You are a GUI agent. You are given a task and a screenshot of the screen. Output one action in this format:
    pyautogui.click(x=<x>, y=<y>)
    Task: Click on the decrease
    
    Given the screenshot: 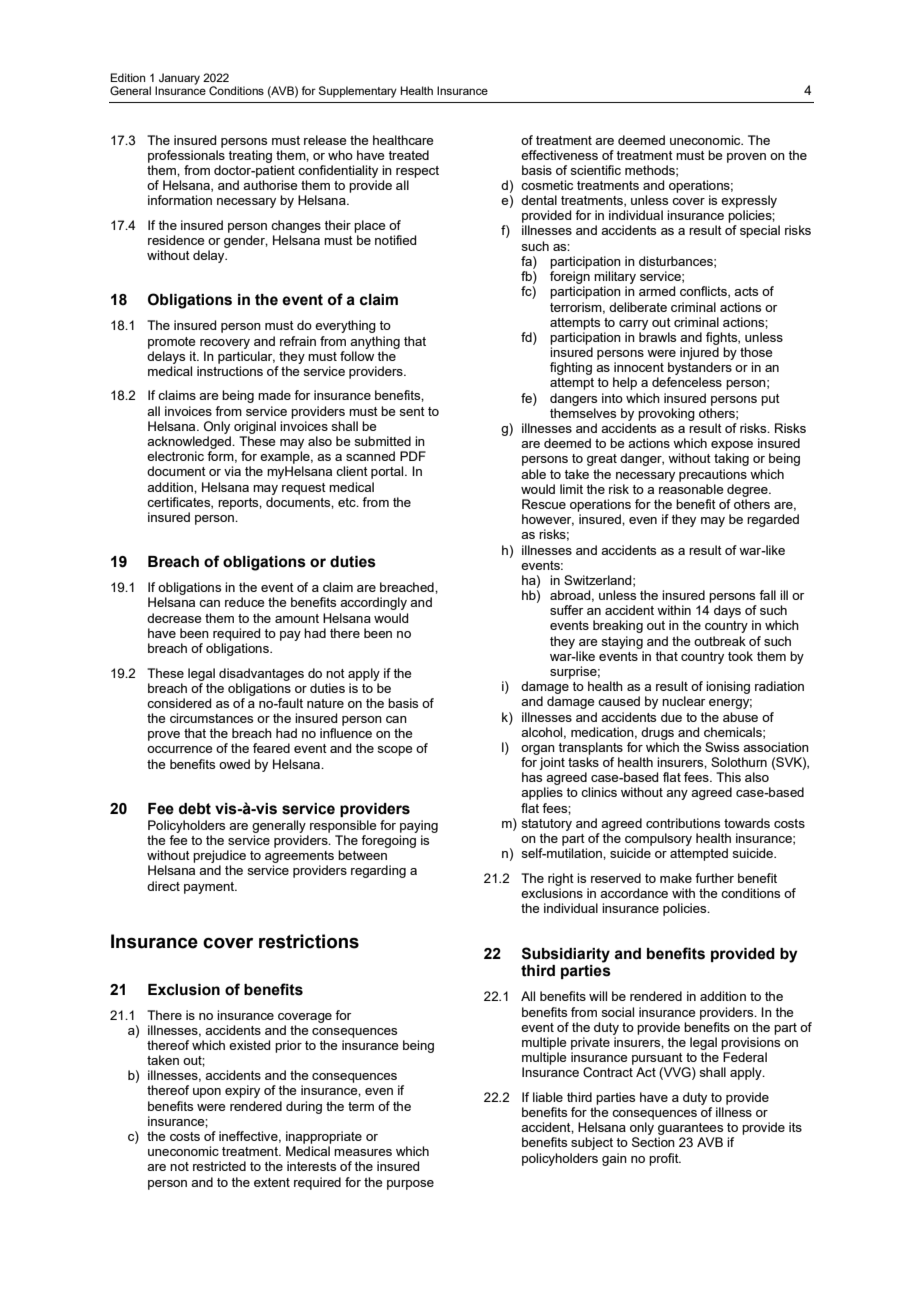 What is the action you would take?
    pyautogui.click(x=174, y=618)
